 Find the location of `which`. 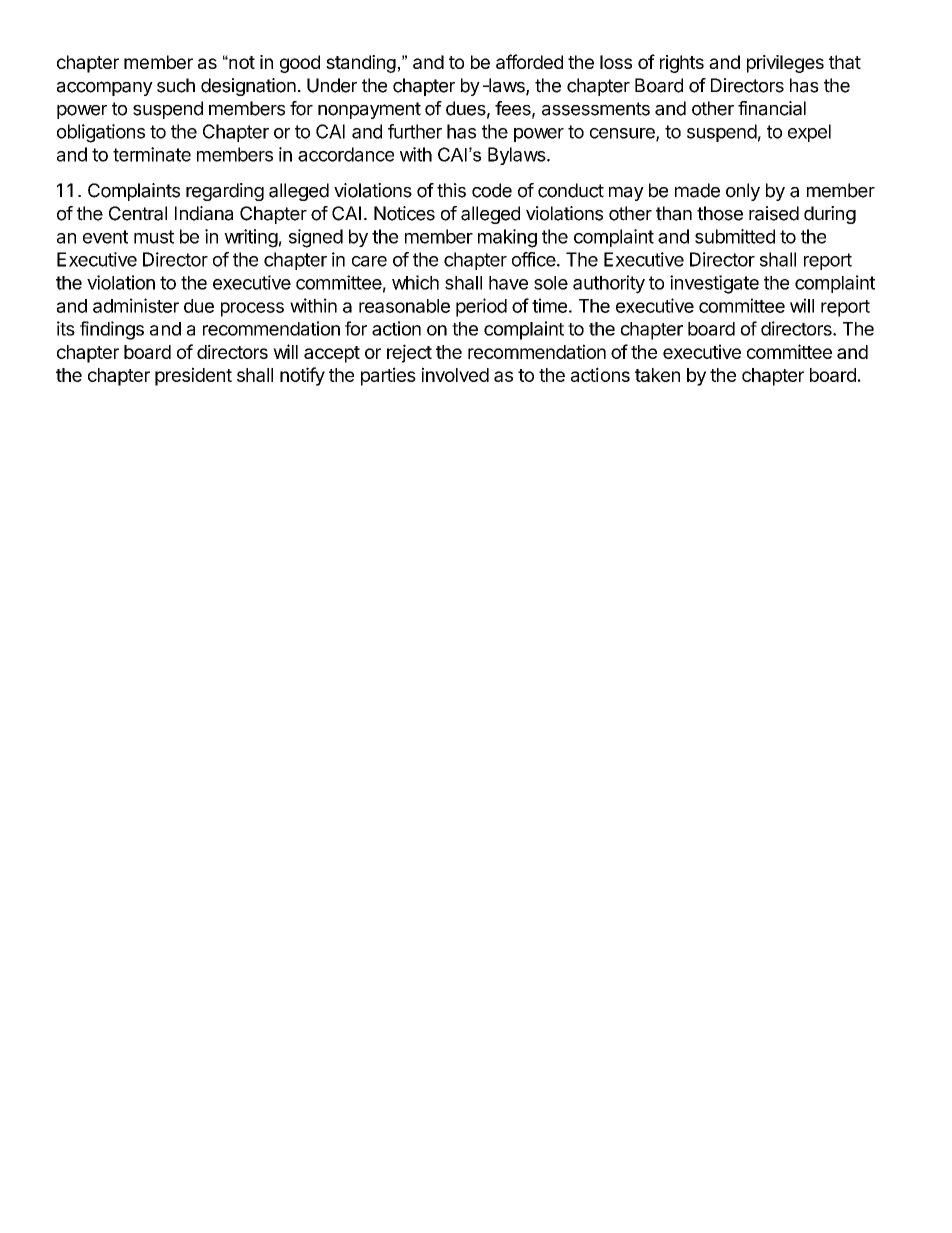

which is located at coordinates (415, 282).
